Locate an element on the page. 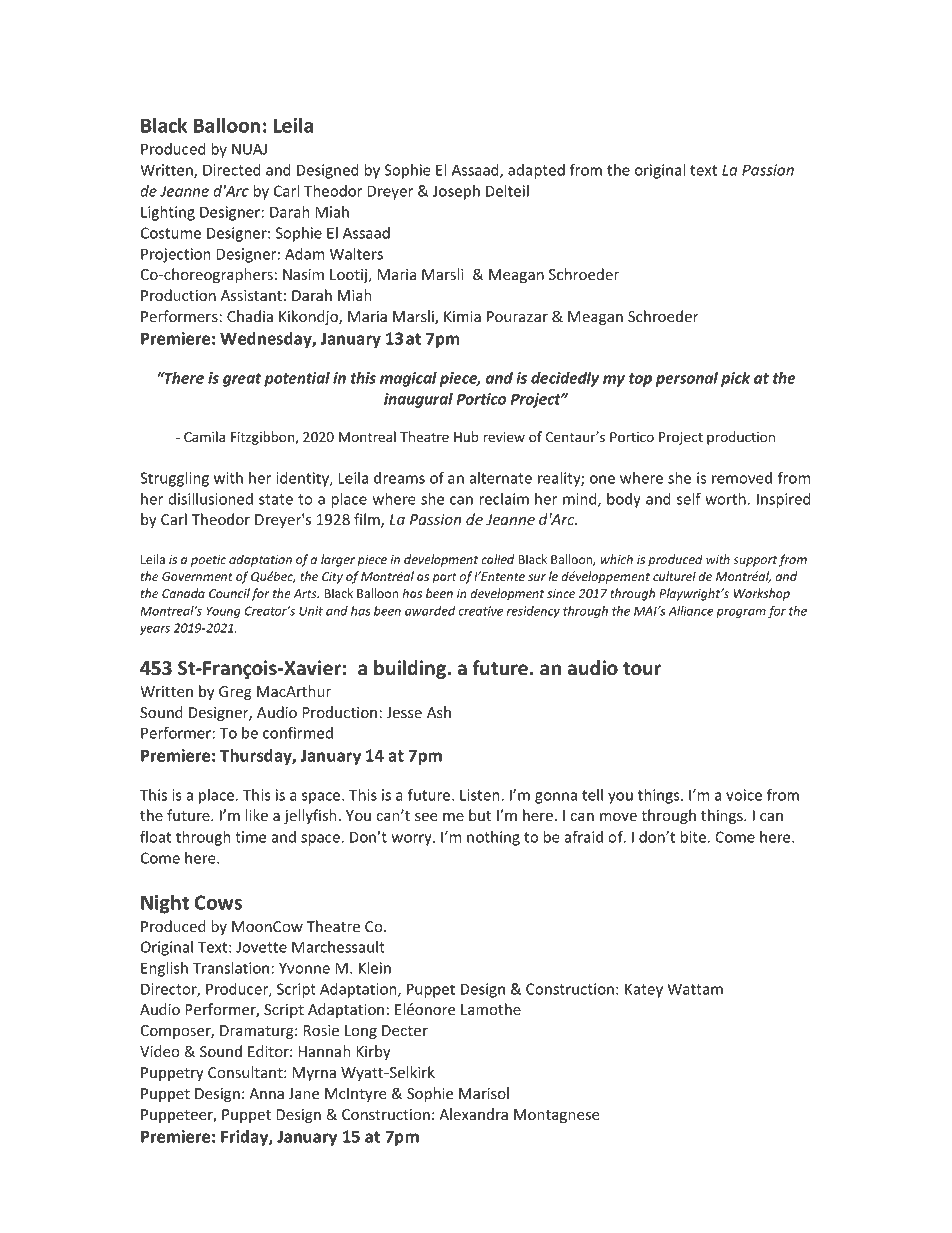 Image resolution: width=952 pixels, height=1233 pixels. Marisol is located at coordinates (484, 1093).
